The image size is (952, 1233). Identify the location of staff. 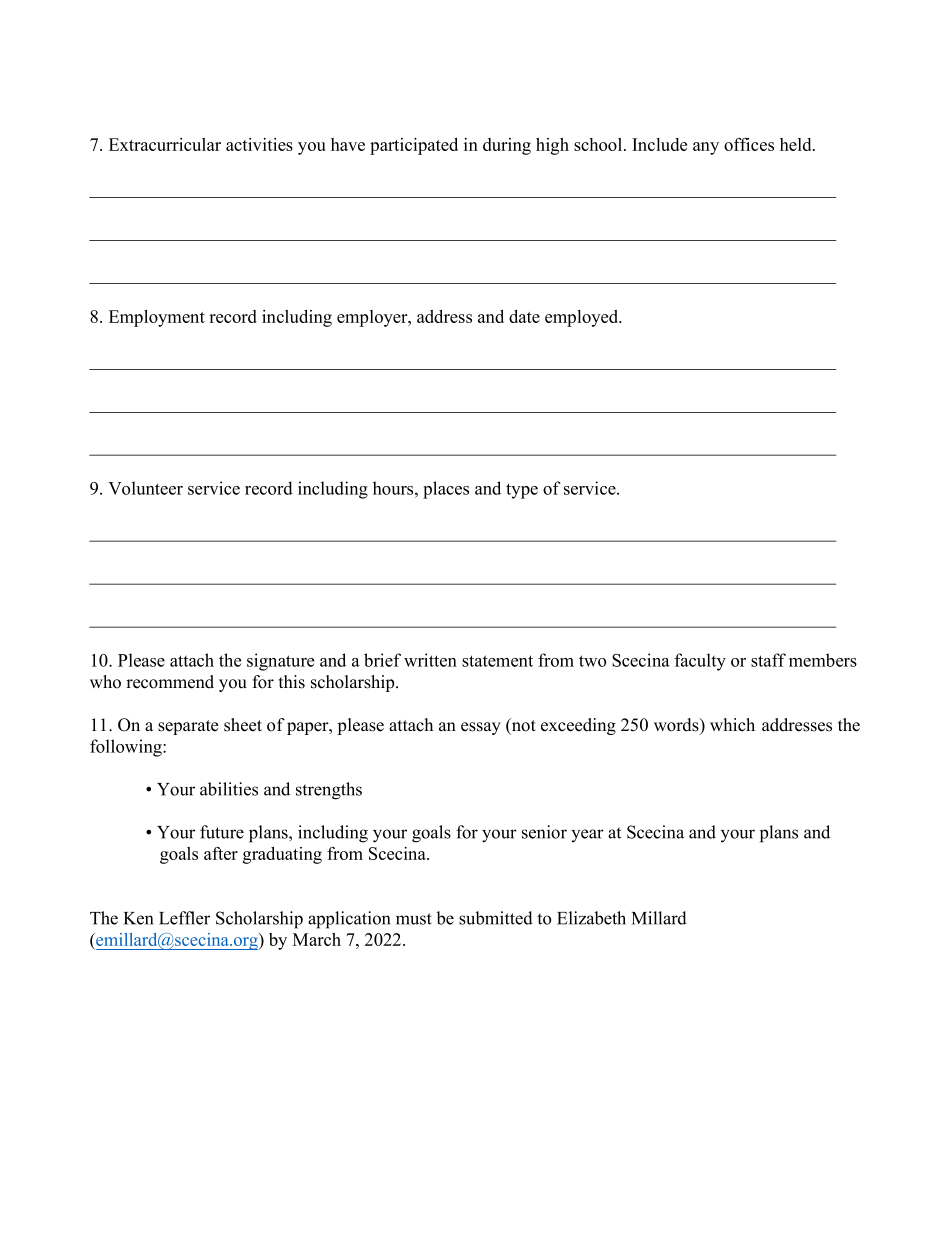
(768, 660).
